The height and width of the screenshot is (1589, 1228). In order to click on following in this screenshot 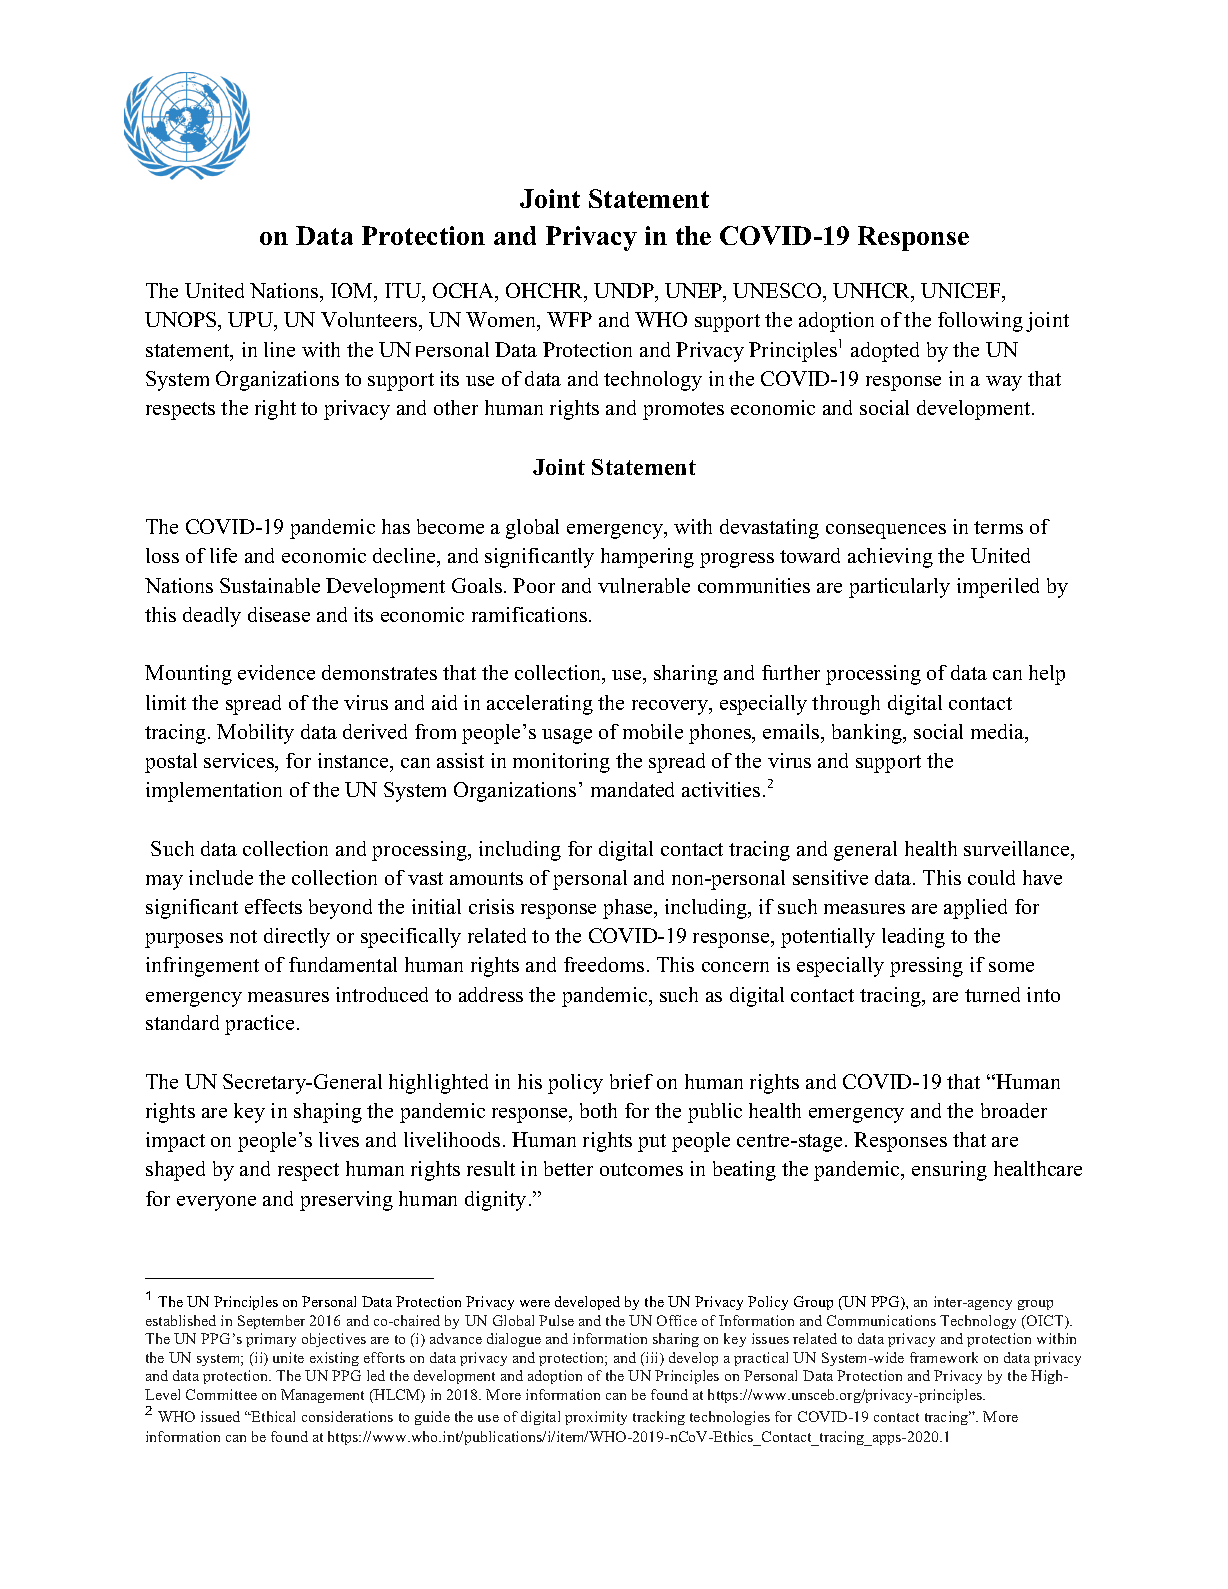, I will do `click(980, 322)`.
